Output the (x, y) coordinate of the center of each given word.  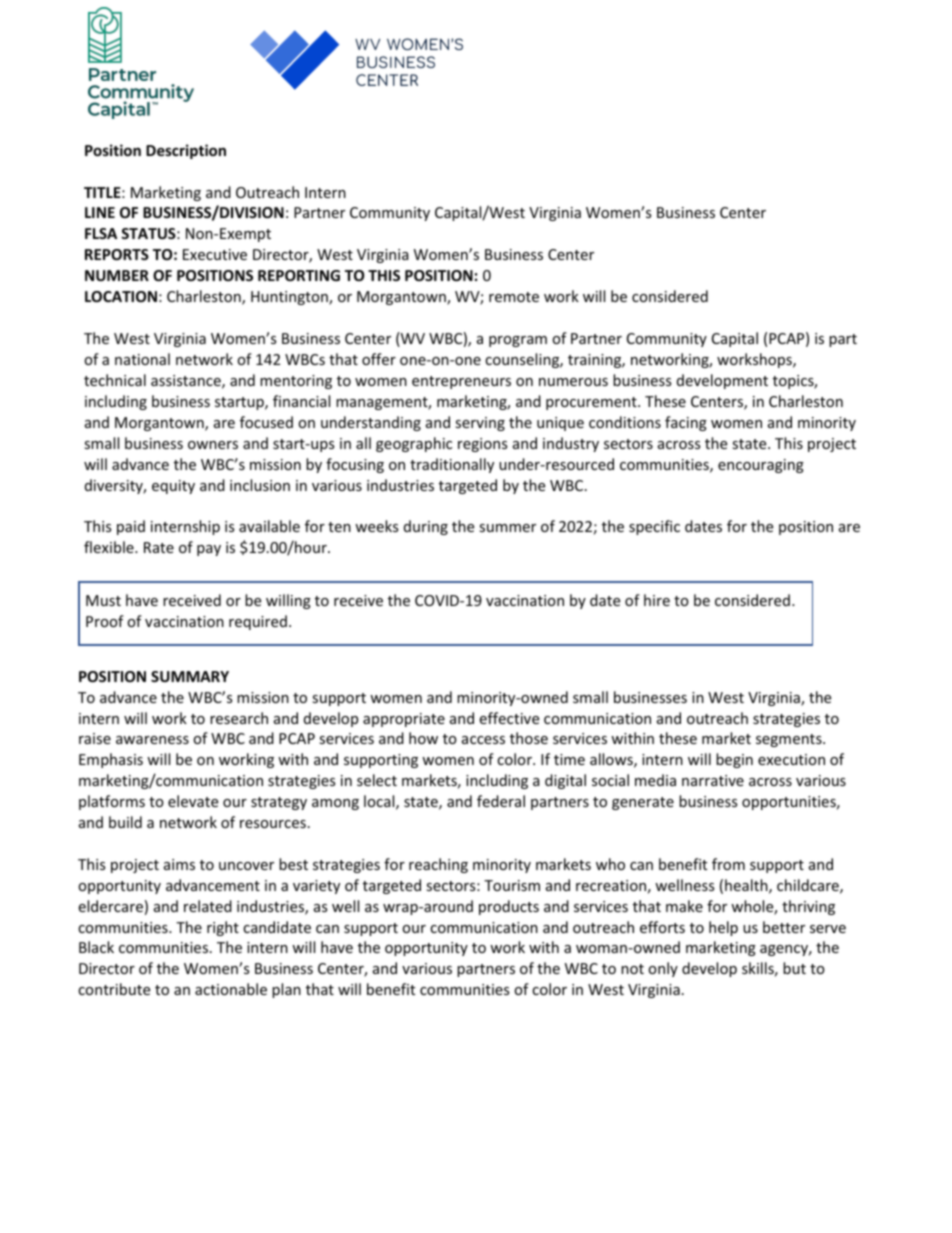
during (426, 527)
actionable (231, 989)
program (518, 341)
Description (186, 151)
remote (514, 297)
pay (209, 550)
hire (657, 600)
